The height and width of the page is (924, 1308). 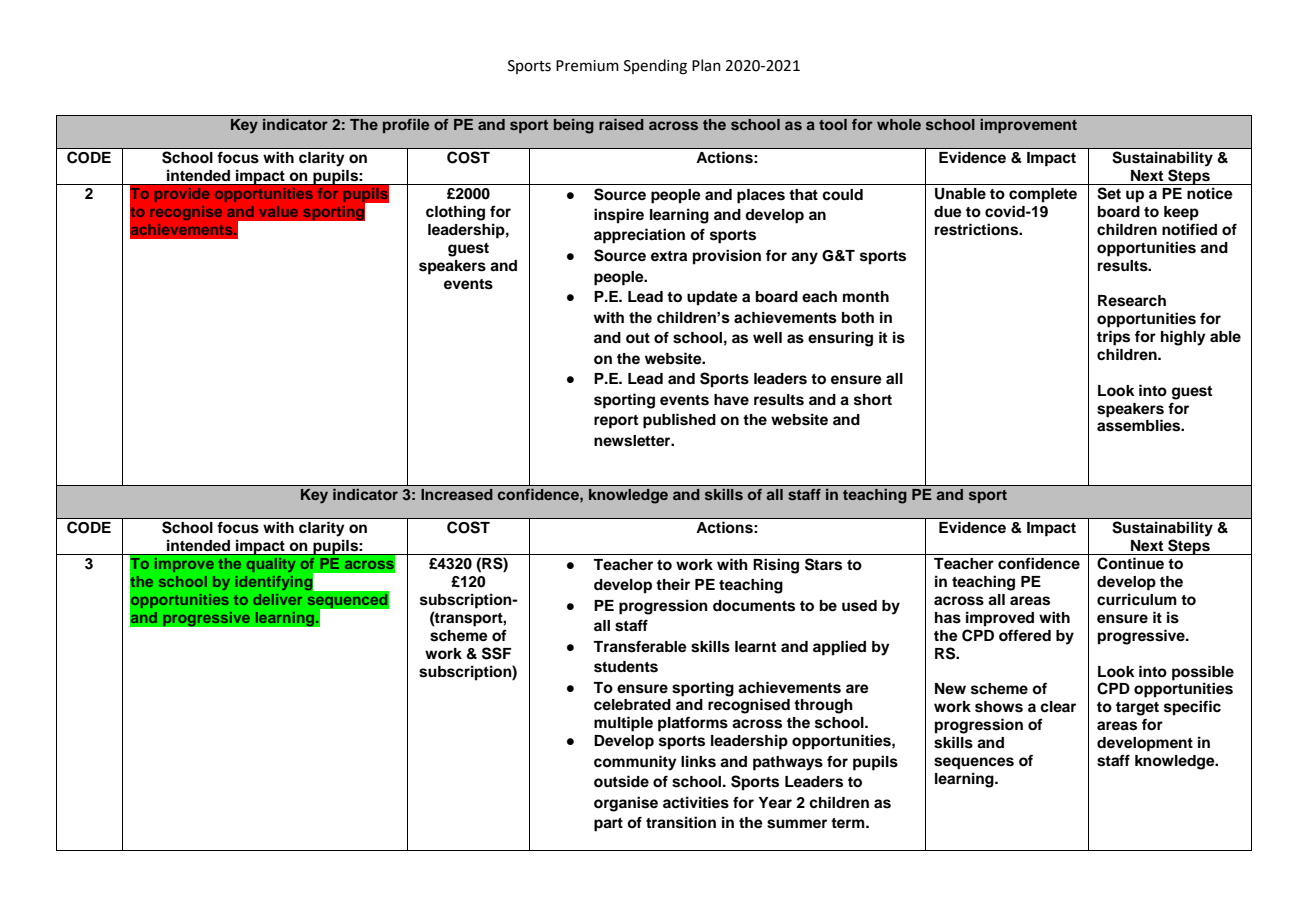 What do you see at coordinates (899, 124) in the page?
I see `whole` at bounding box center [899, 124].
